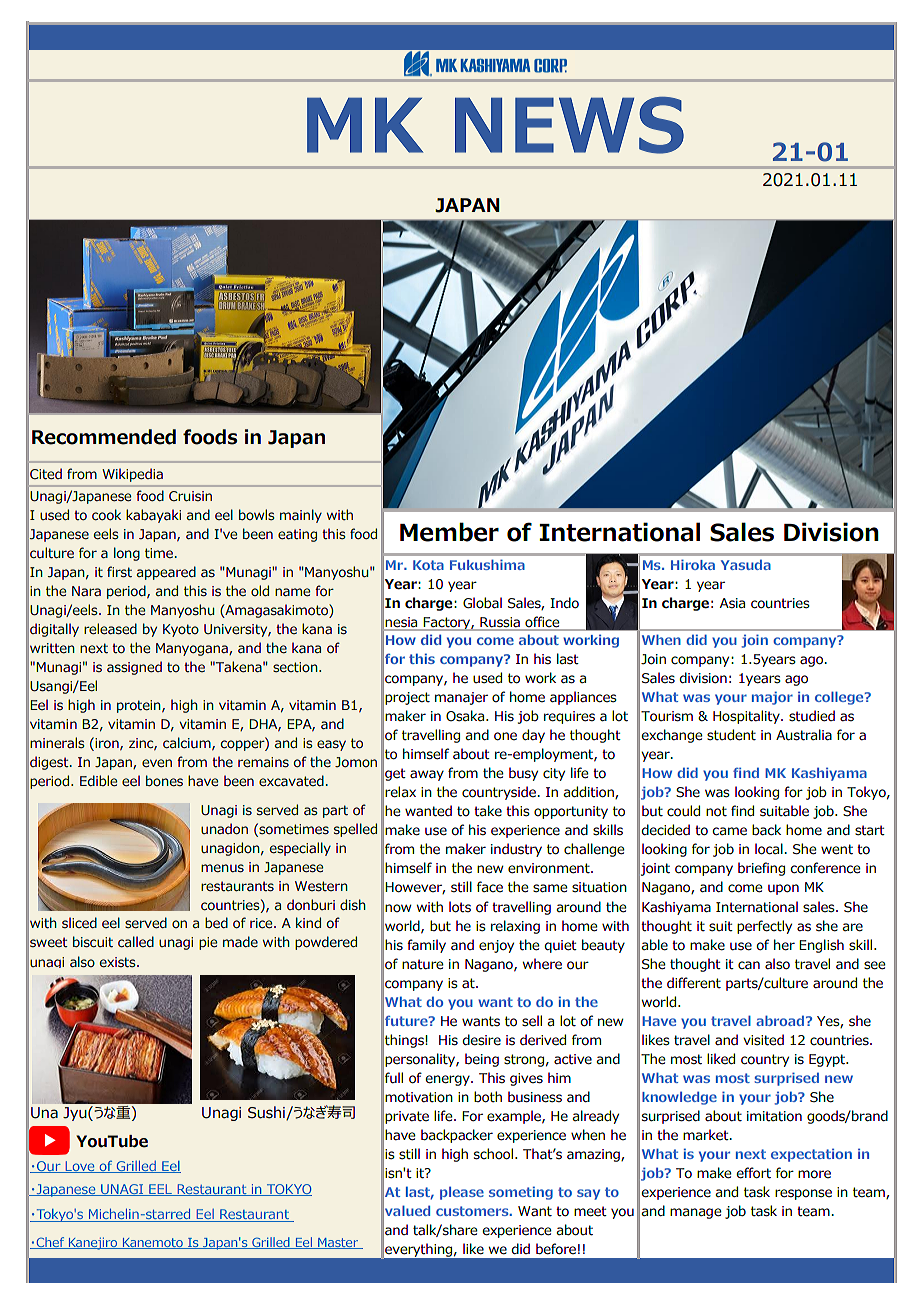 This screenshot has height=1308, width=924. Describe the element at coordinates (772, 698) in the screenshot. I see `major` at that location.
